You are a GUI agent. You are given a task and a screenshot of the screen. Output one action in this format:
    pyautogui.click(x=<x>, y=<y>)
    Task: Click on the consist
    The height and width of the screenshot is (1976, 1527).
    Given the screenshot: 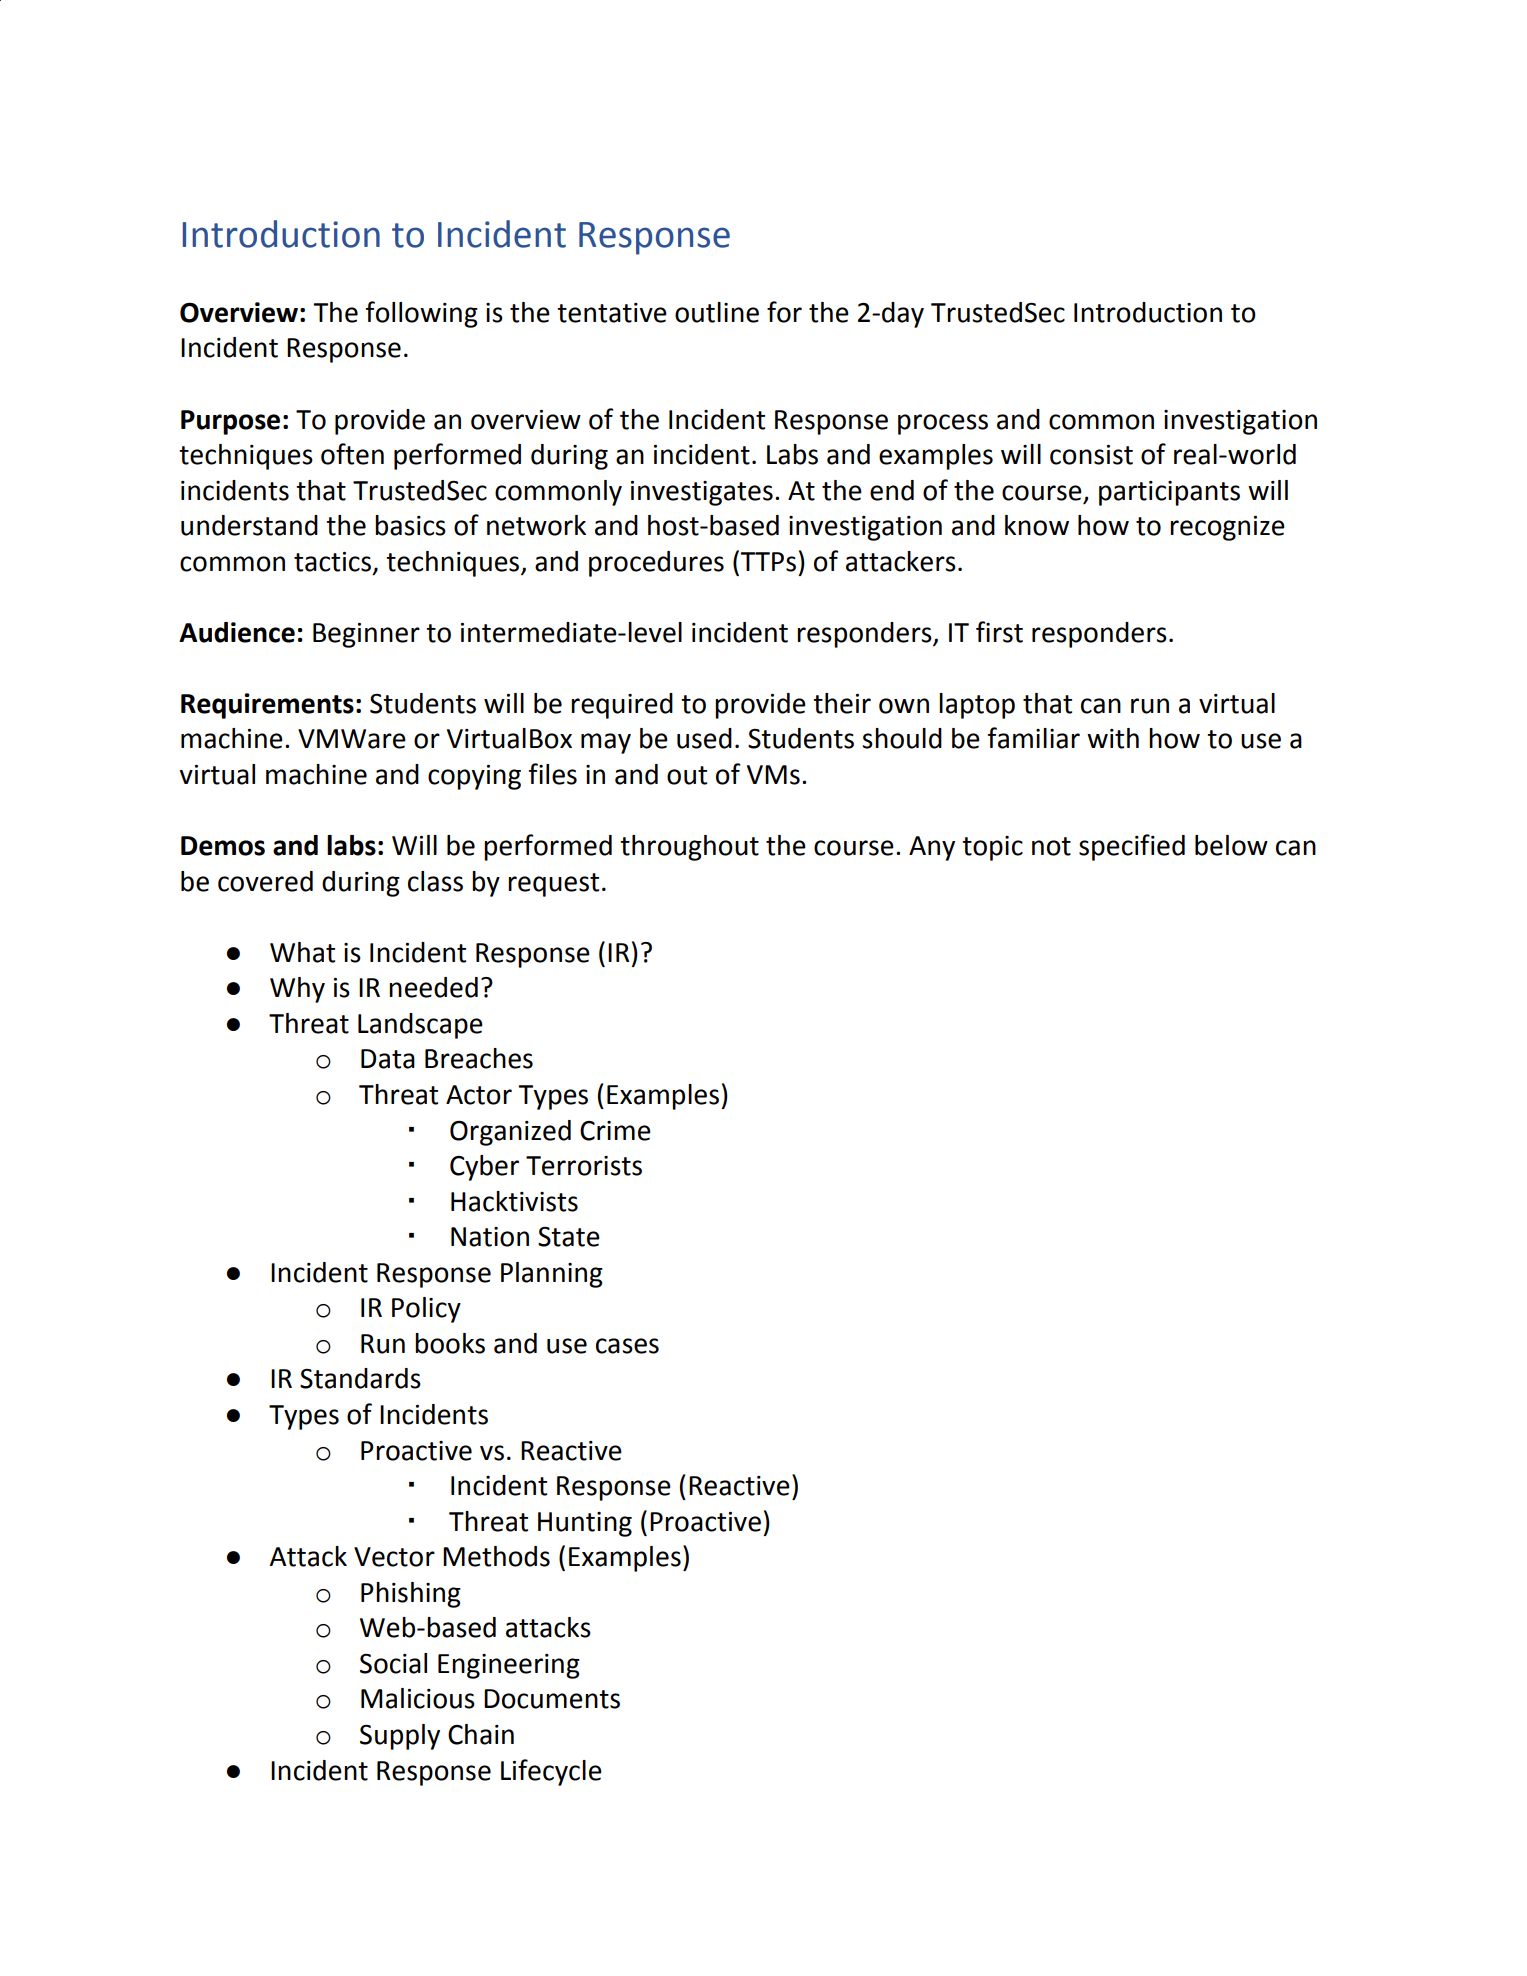 What is the action you would take?
    pyautogui.click(x=1091, y=455)
